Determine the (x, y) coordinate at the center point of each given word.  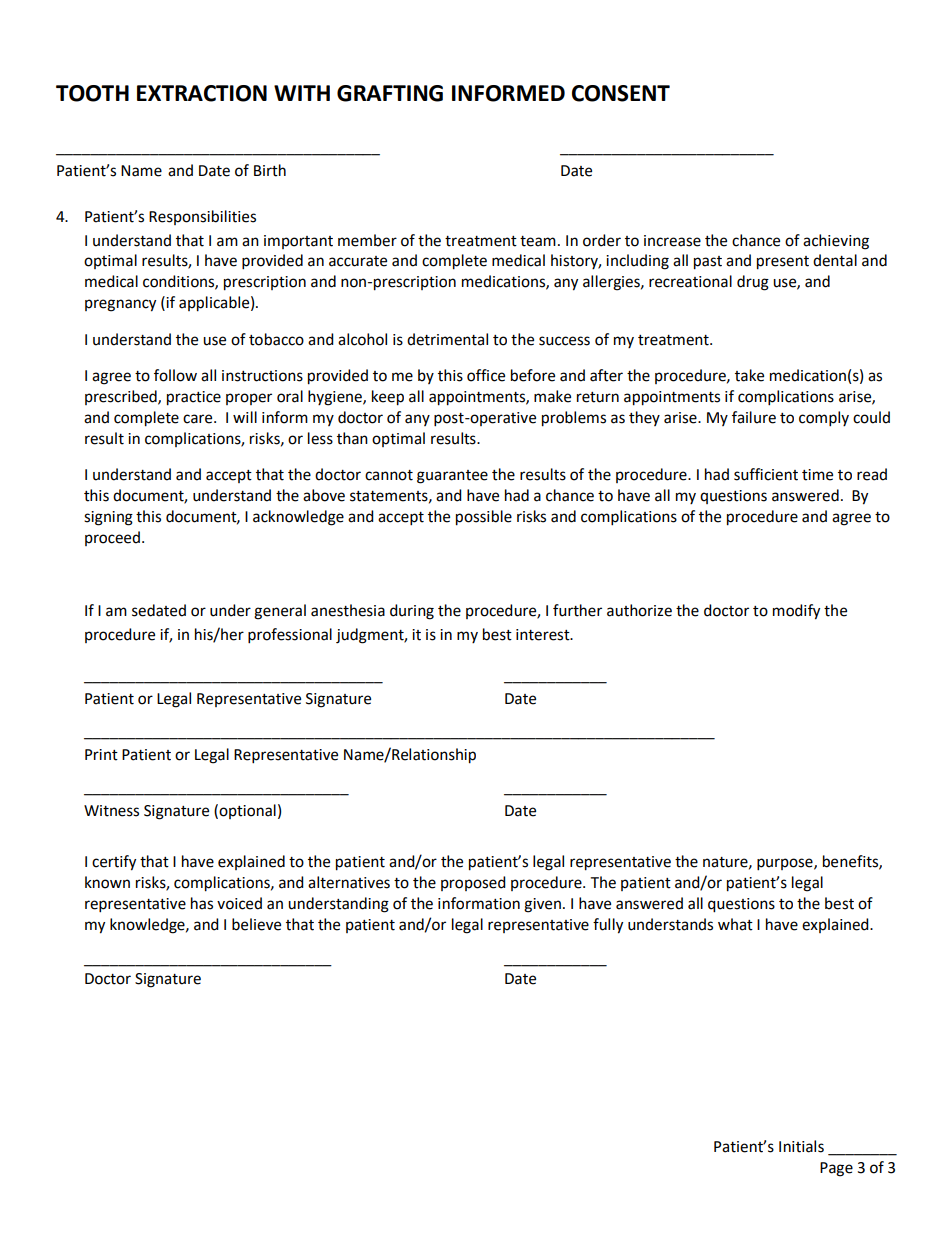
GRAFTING (390, 93)
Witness (111, 811)
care (199, 419)
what (735, 924)
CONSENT (621, 93)
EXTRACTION (202, 93)
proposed (473, 883)
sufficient (766, 474)
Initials (801, 1146)
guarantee (452, 477)
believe (256, 924)
